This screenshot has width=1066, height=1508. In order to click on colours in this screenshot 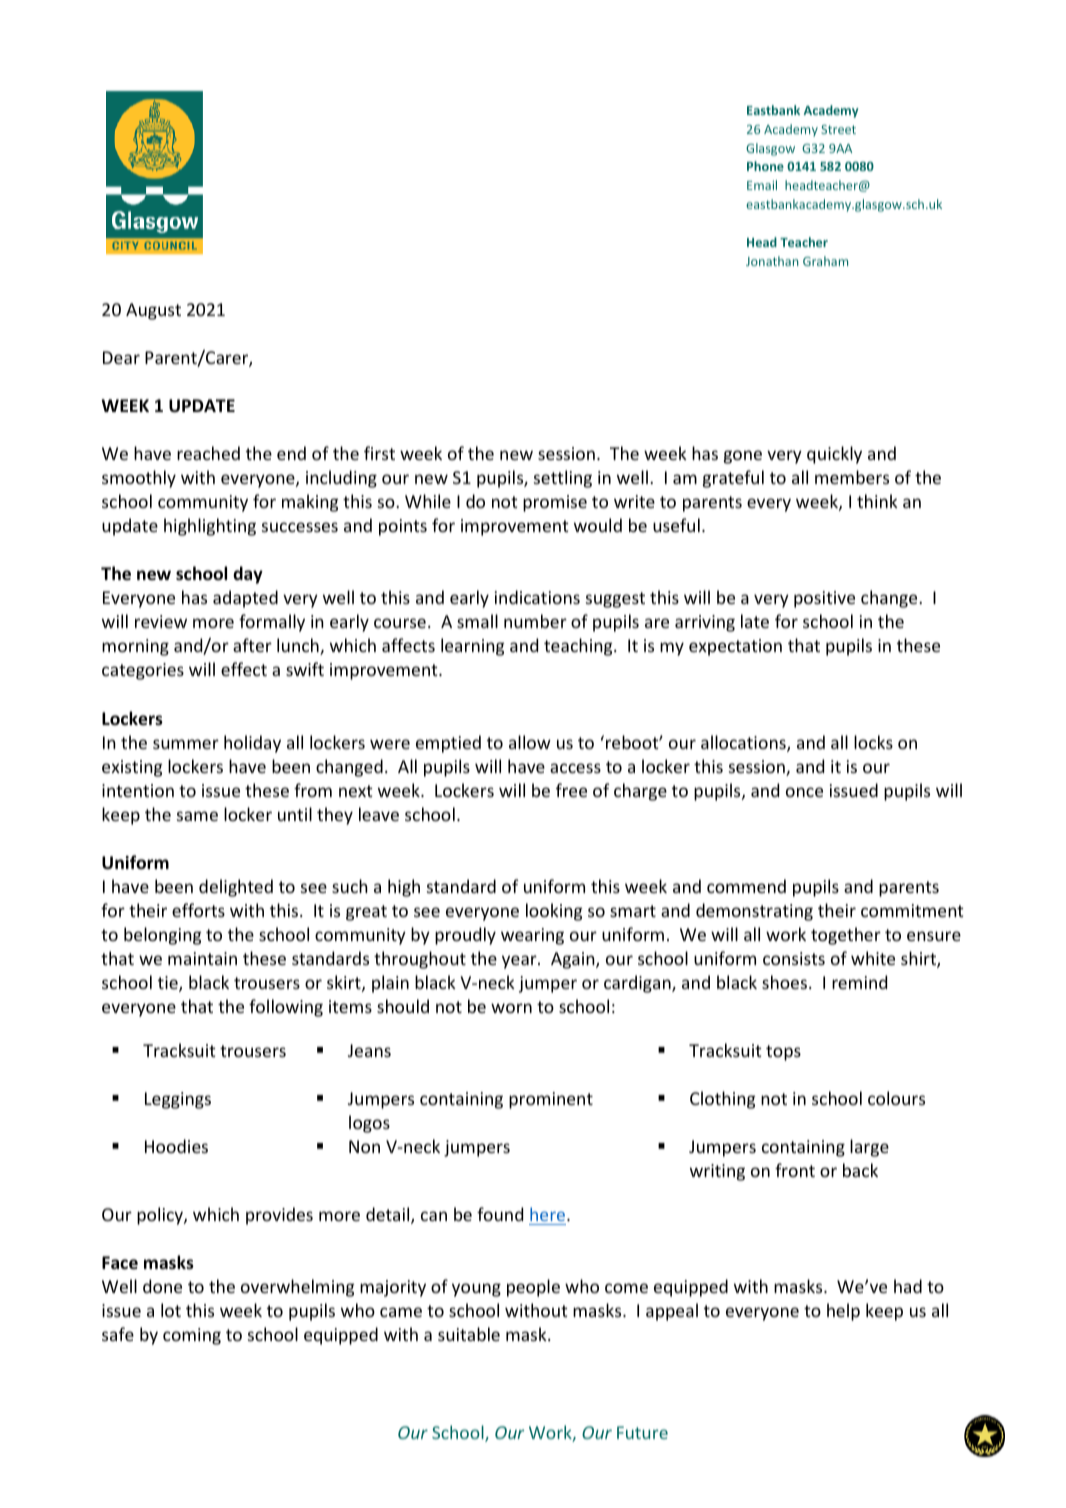, I will do `click(896, 1098)`.
